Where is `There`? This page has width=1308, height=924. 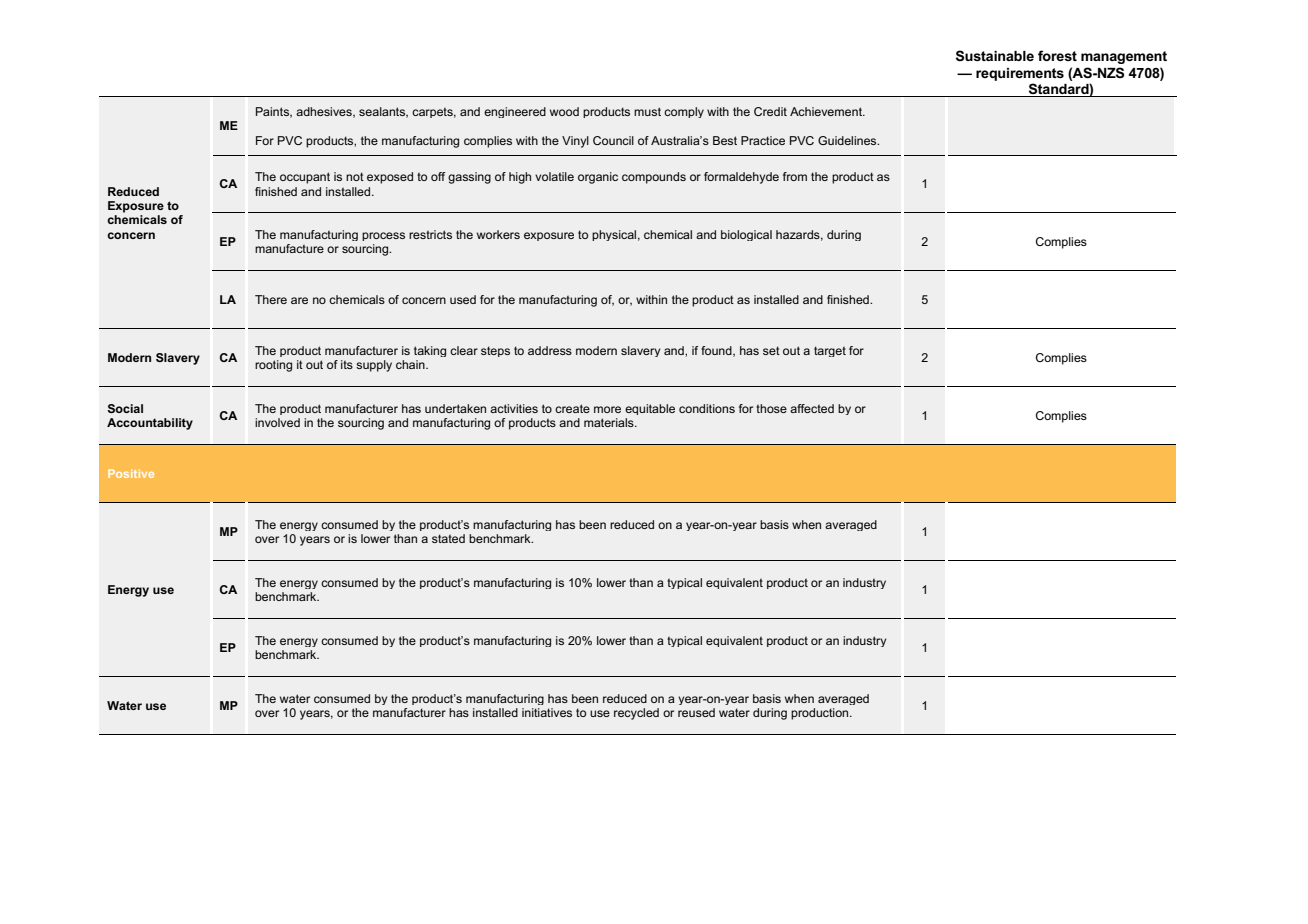
There is located at coordinates (271, 299).
